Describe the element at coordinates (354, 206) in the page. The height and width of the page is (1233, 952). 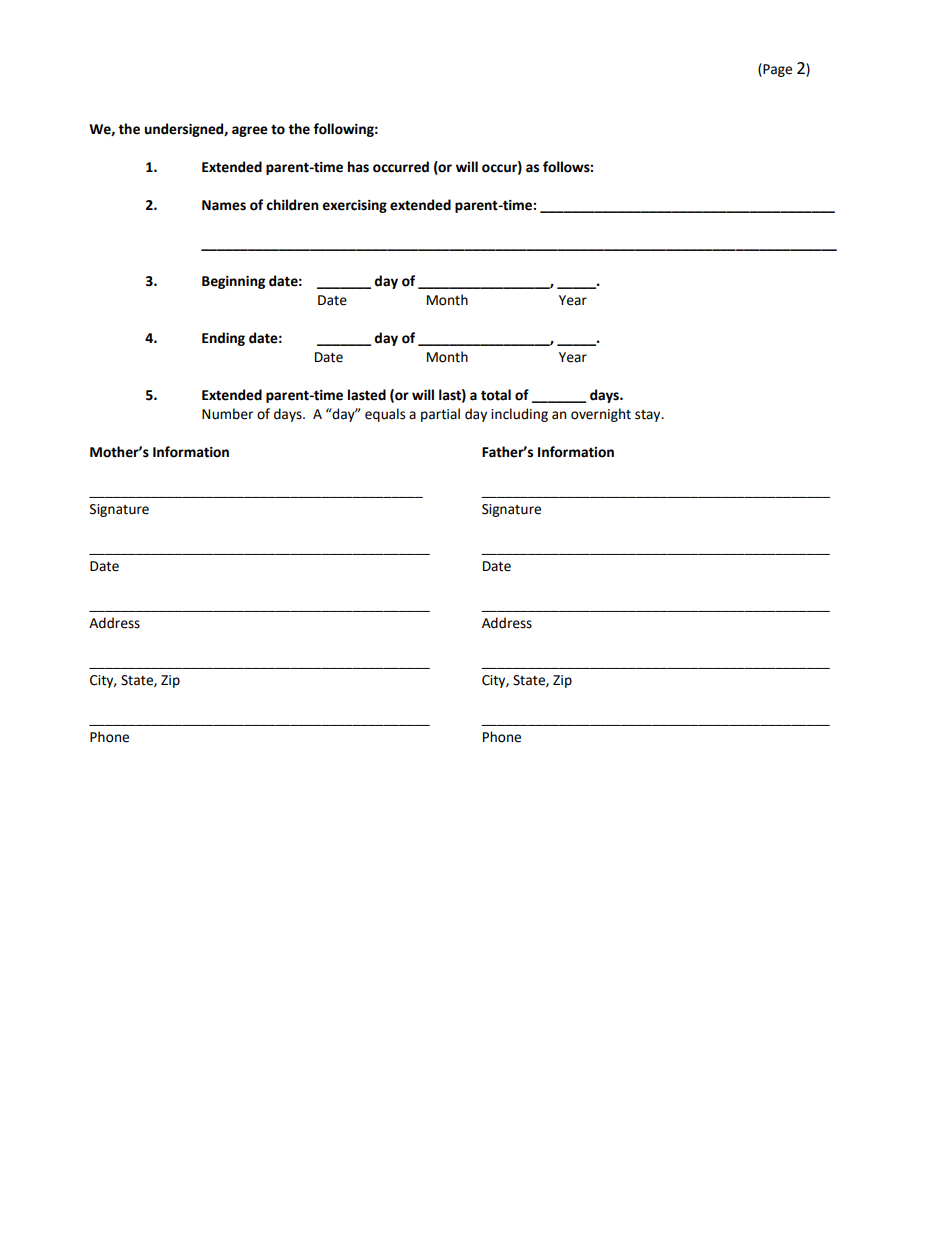
I see `exercising` at that location.
